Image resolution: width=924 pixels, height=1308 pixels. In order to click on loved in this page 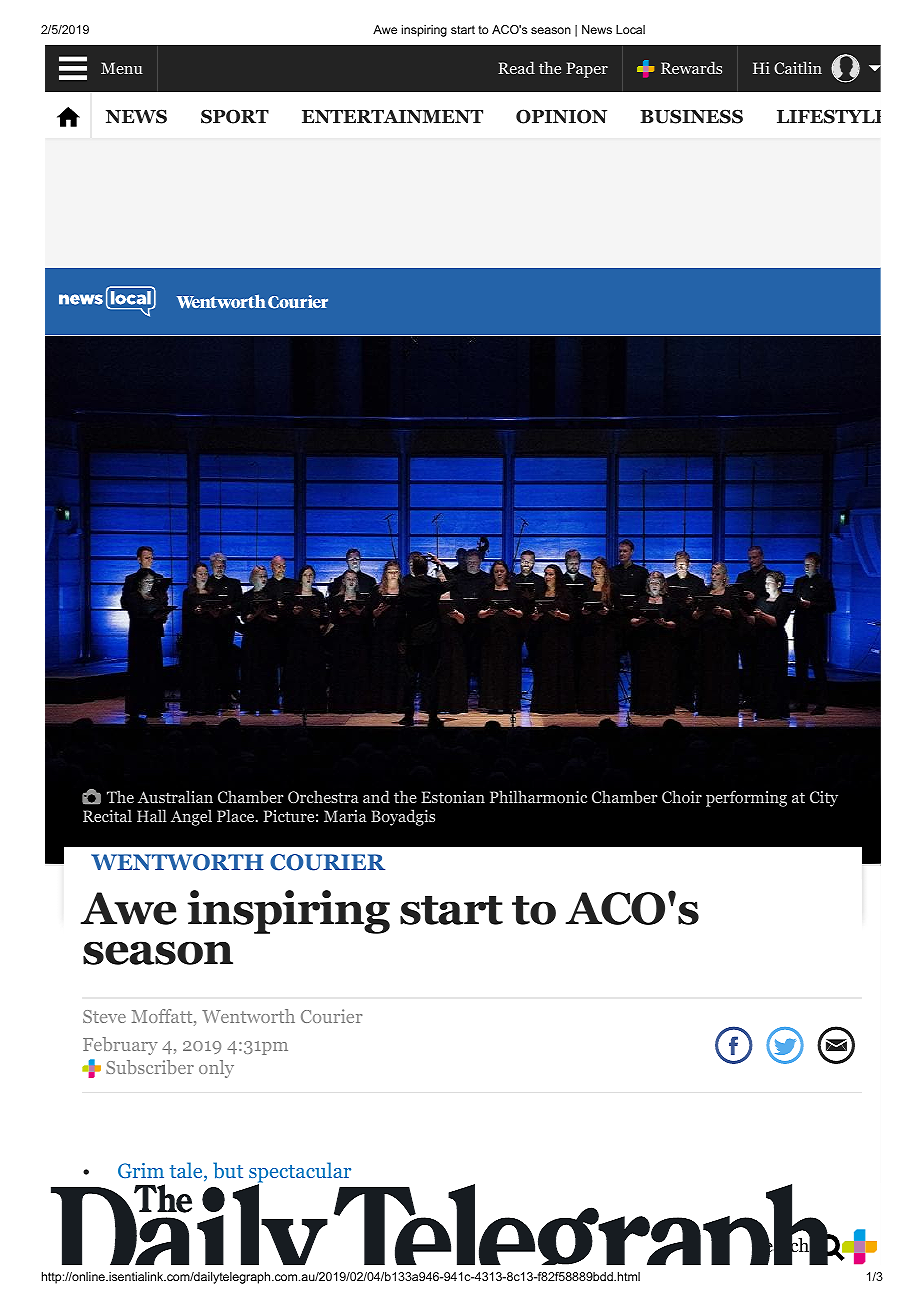, I will do `click(322, 1221)`.
